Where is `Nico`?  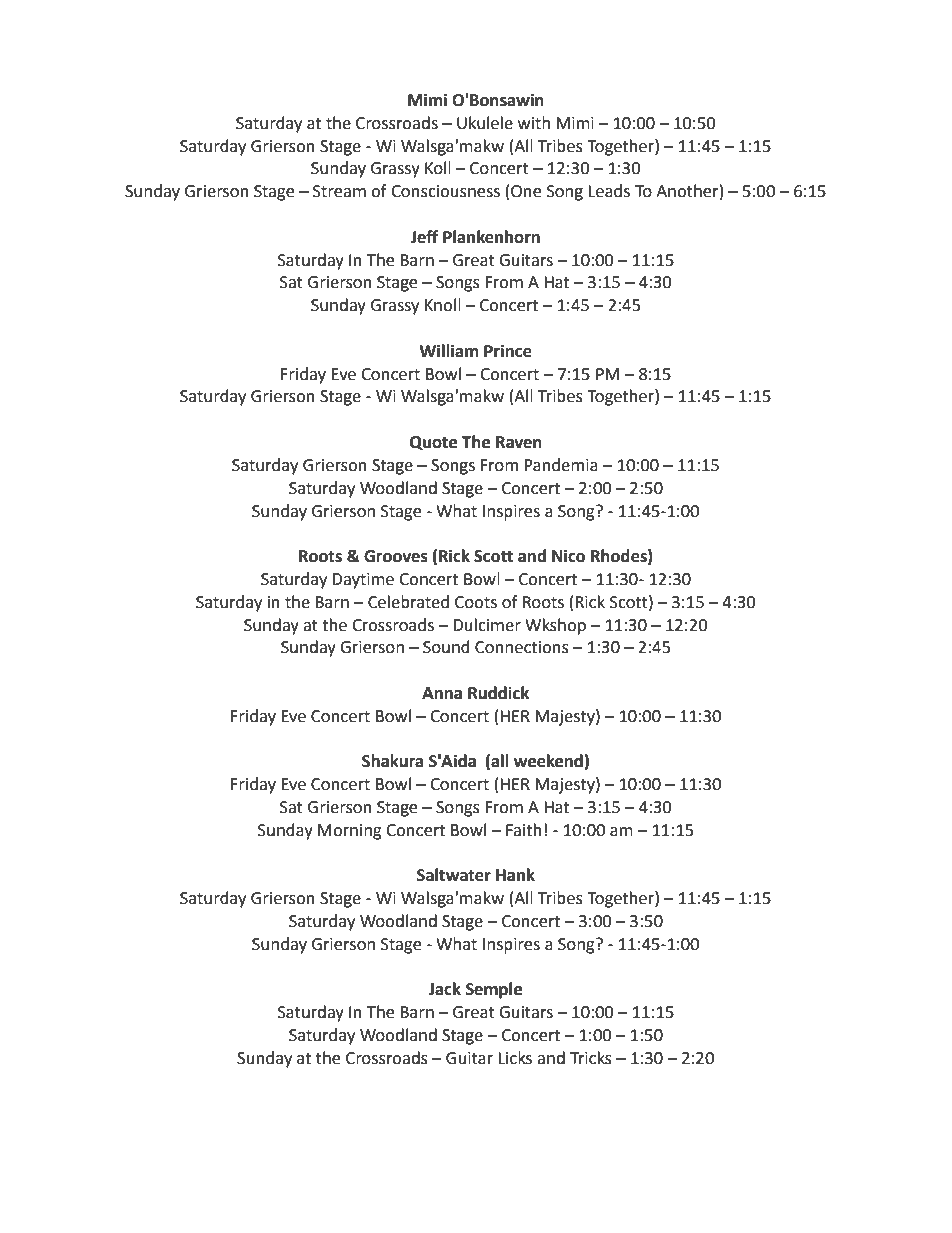
Nico is located at coordinates (568, 556).
